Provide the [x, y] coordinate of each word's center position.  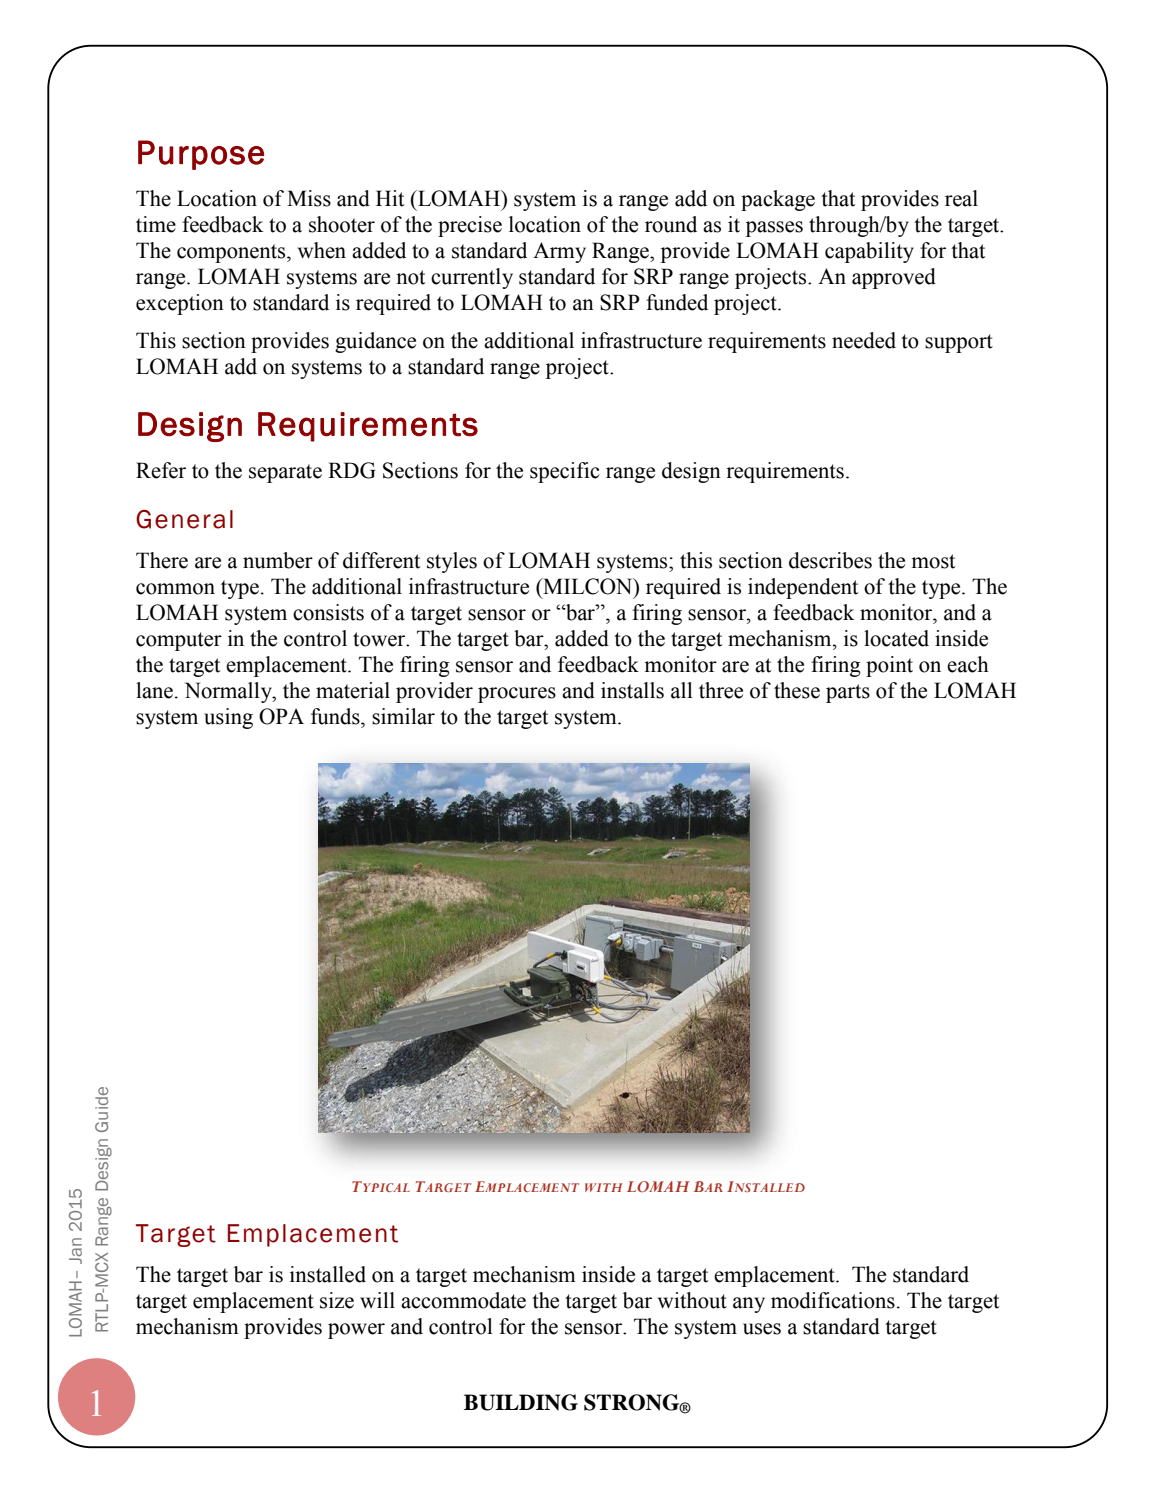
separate [285, 473]
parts [848, 693]
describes [830, 560]
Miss [309, 198]
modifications [833, 1300]
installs [632, 690]
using [228, 718]
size [337, 1300]
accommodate [463, 1300]
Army [559, 252]
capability [869, 252]
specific [565, 472]
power [356, 1331]
